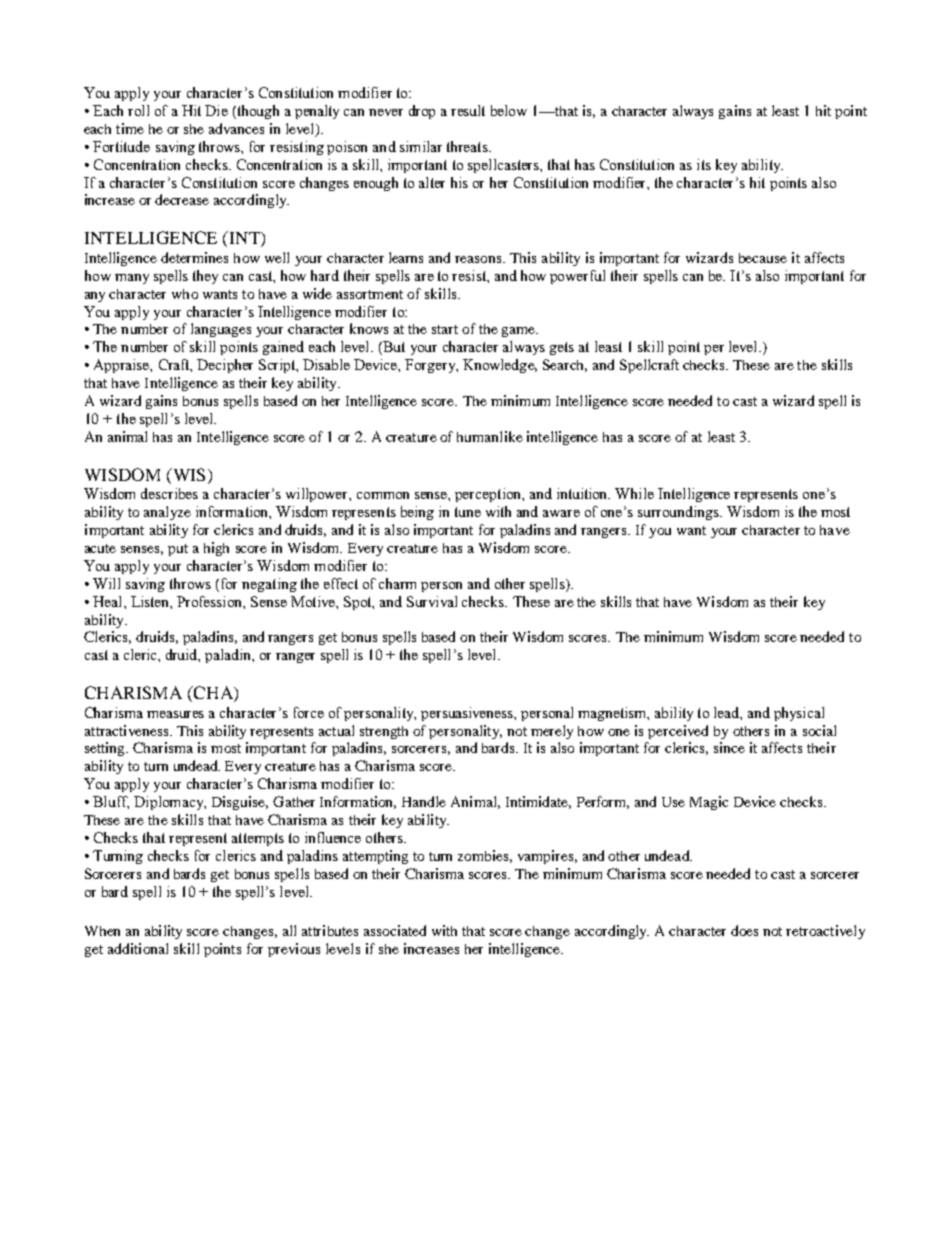  What do you see at coordinates (178, 550) in the document?
I see `put` at bounding box center [178, 550].
